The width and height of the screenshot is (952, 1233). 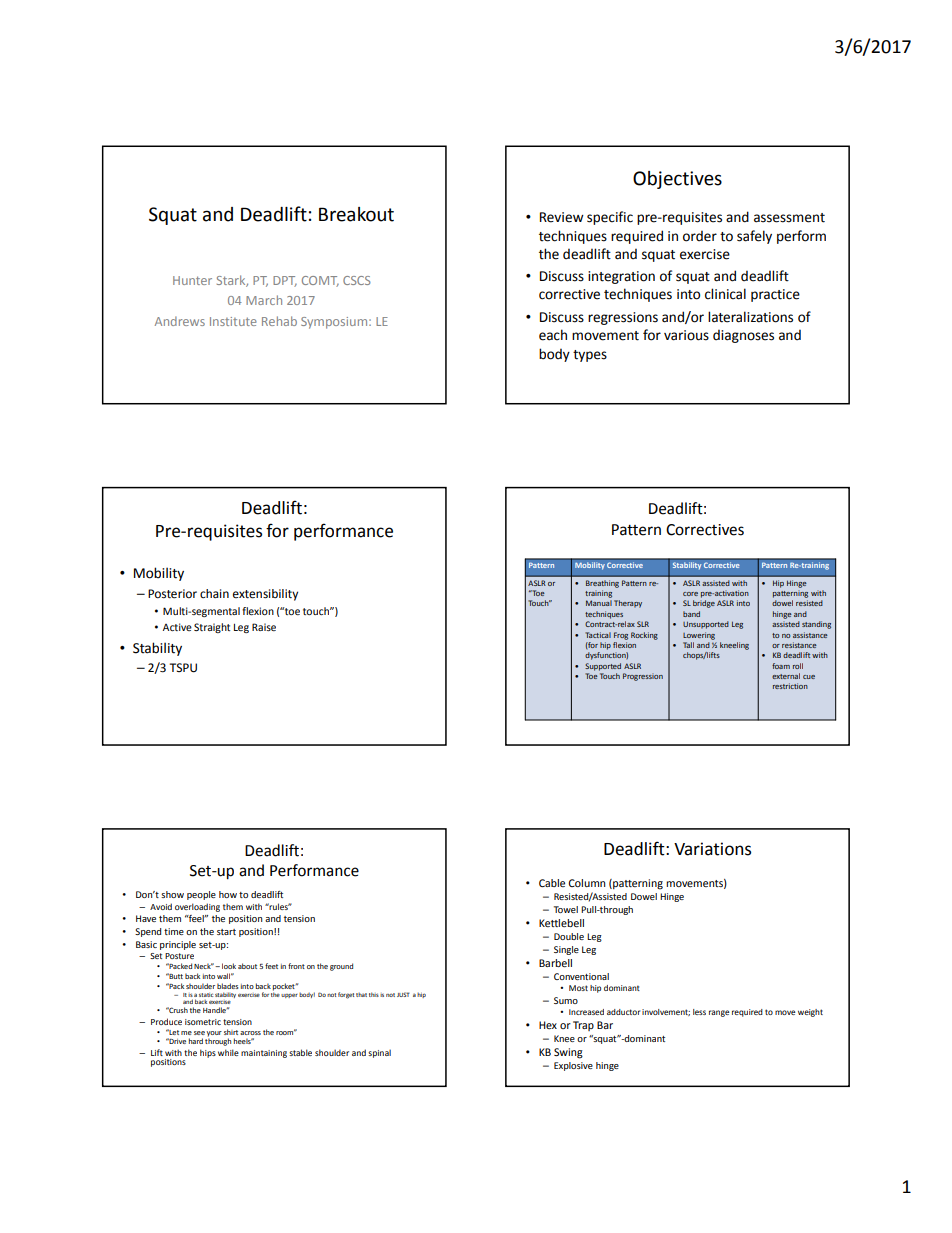 What do you see at coordinates (719, 1013) in the screenshot?
I see `range` at bounding box center [719, 1013].
